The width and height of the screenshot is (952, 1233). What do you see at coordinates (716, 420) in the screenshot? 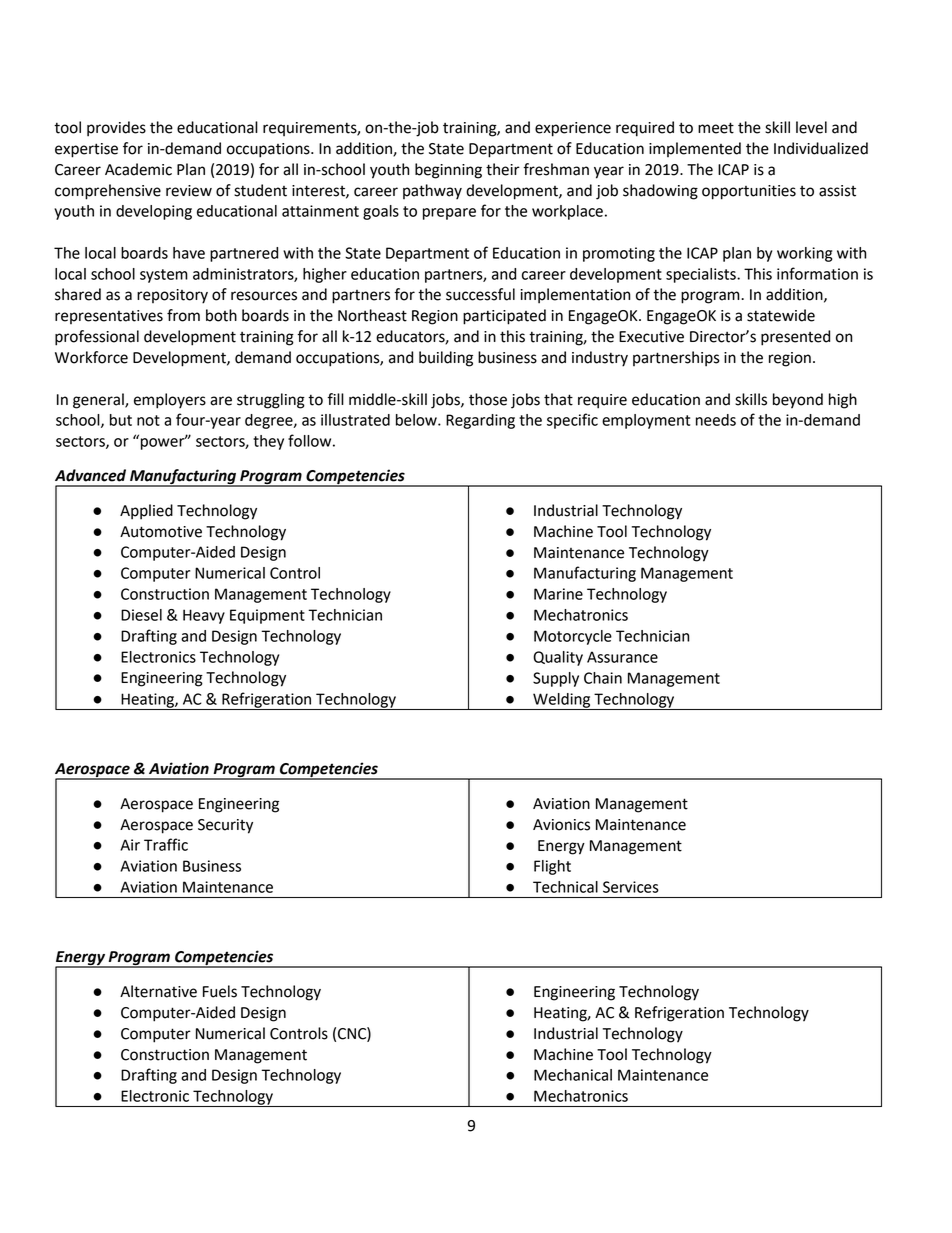
I see `needs` at bounding box center [716, 420].
